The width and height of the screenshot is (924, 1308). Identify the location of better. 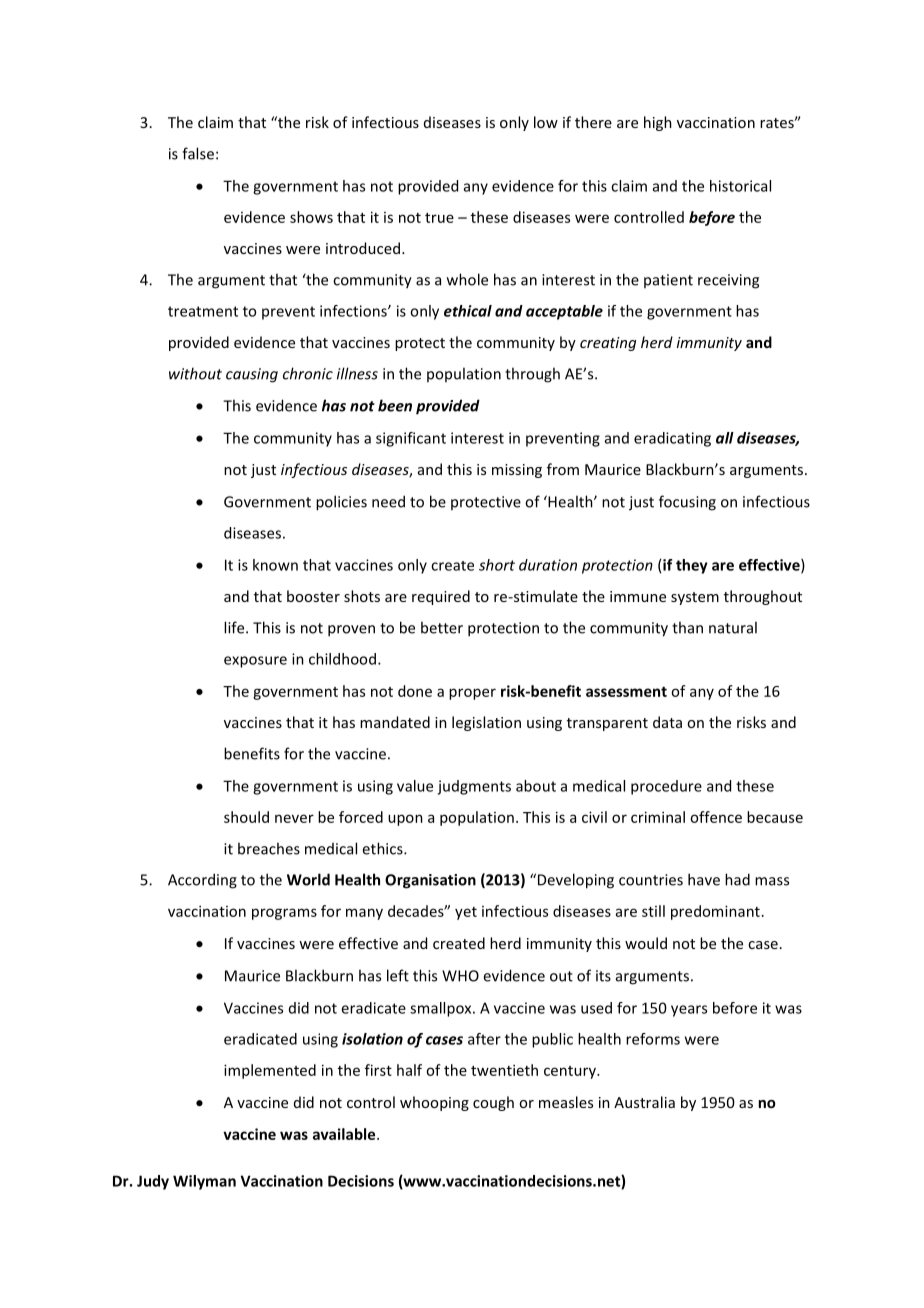
(442, 627).
